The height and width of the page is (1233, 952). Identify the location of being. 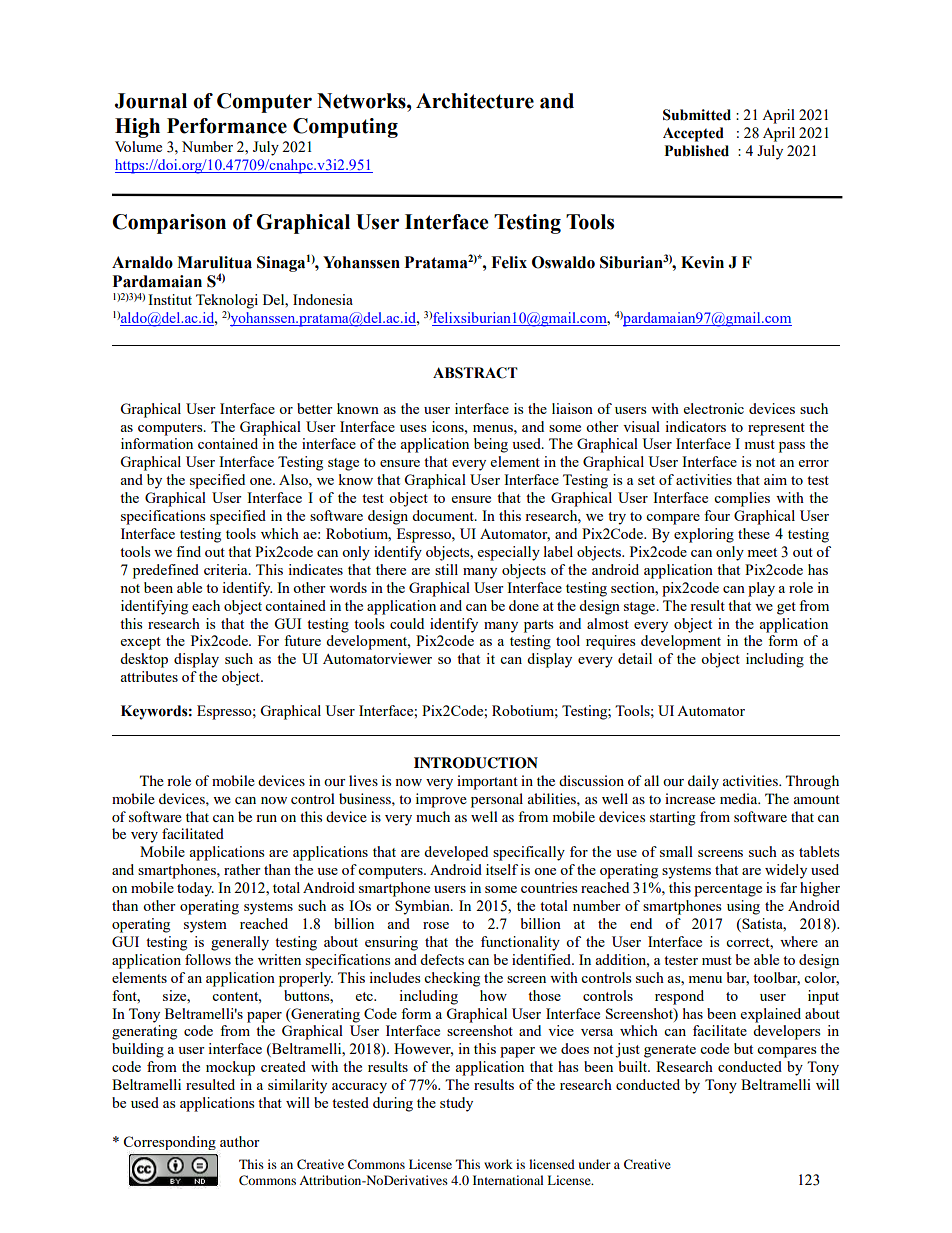
(491, 445).
